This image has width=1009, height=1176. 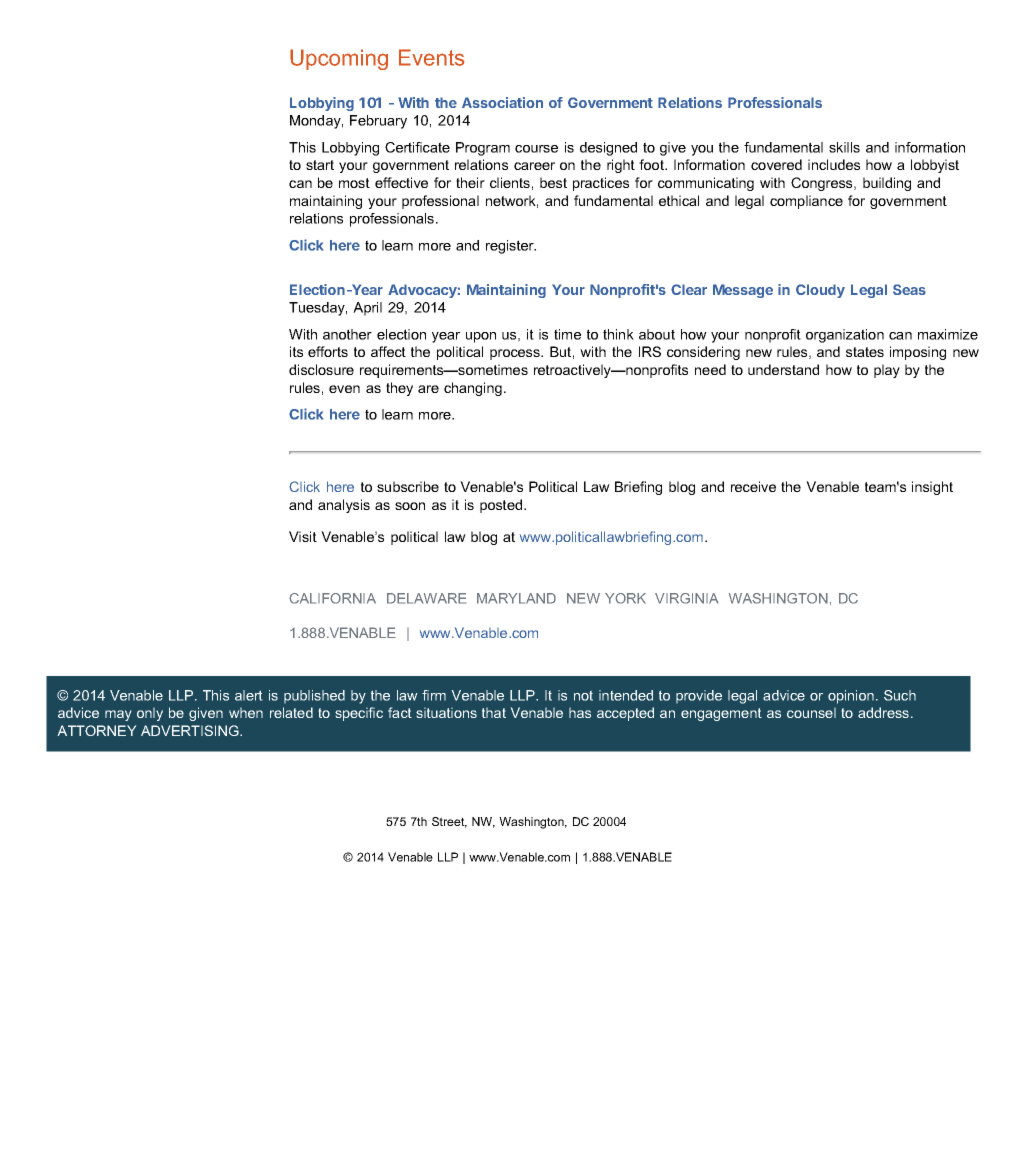 What do you see at coordinates (516, 598) in the image?
I see `MARYLAND` at bounding box center [516, 598].
